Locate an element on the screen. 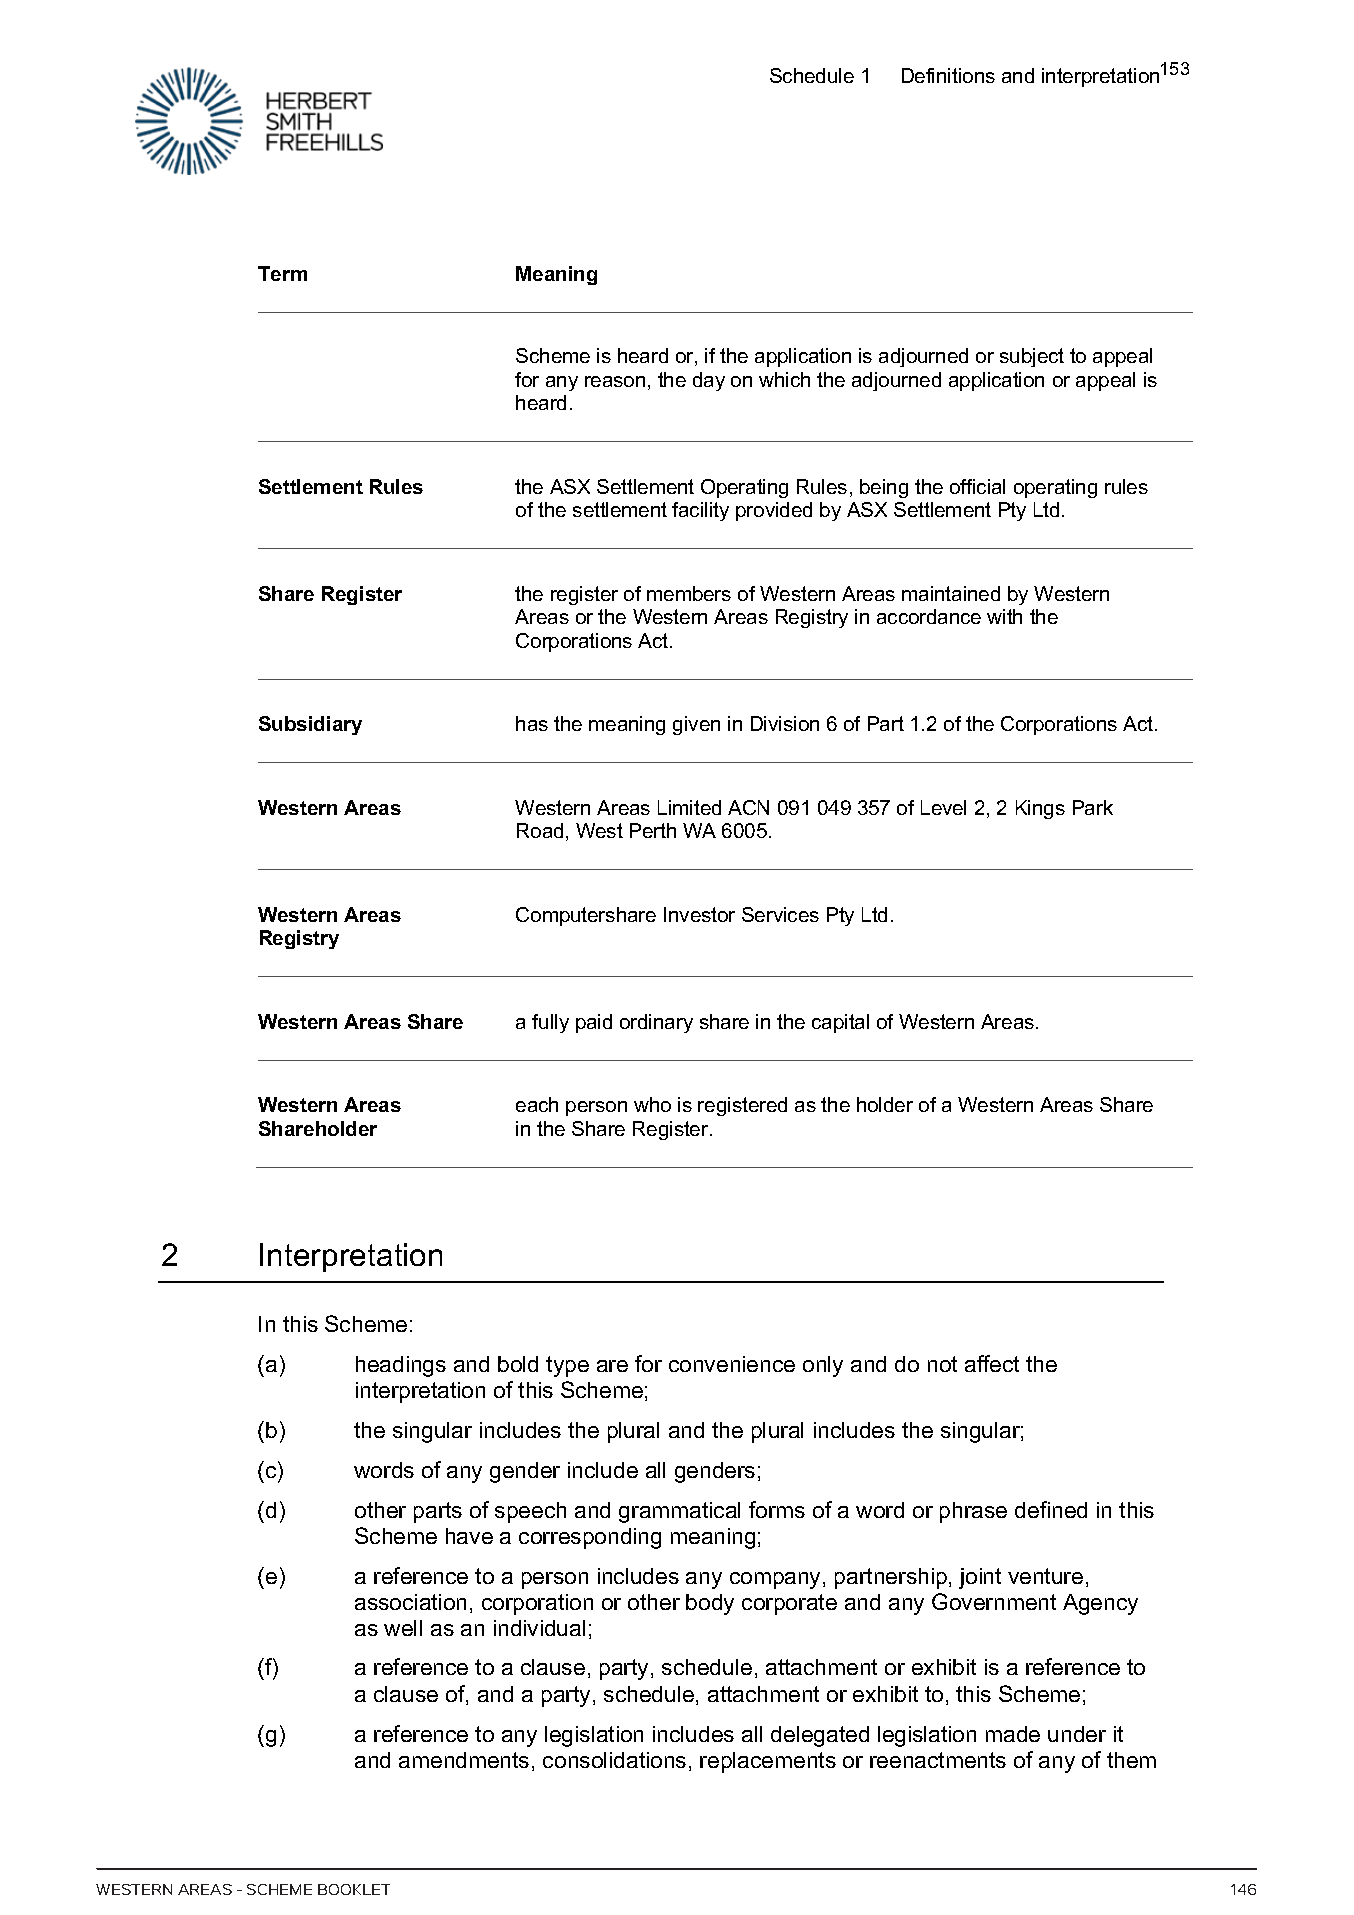  replacements is located at coordinates (768, 1762).
